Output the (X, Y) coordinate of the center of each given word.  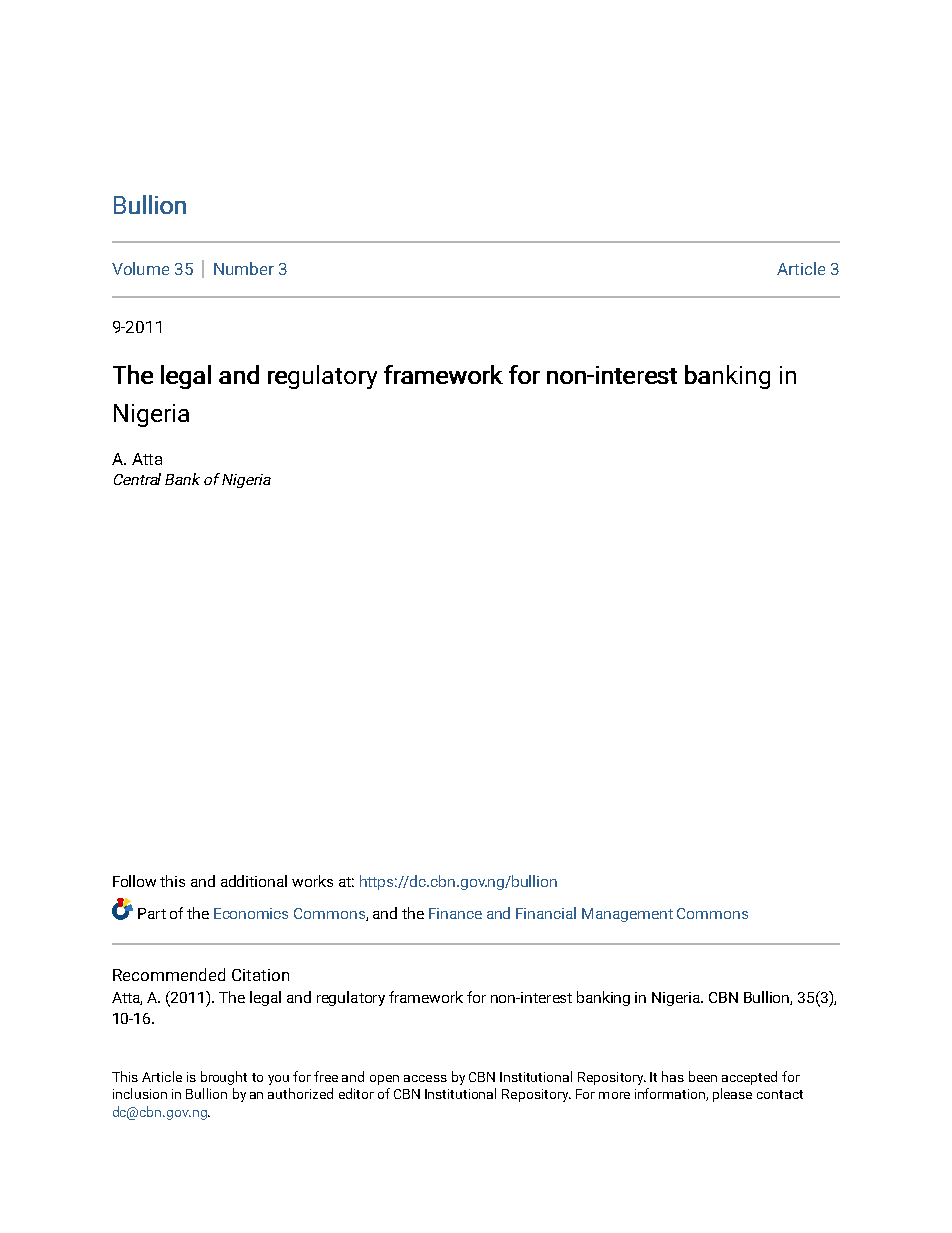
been (703, 1076)
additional (254, 881)
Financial (546, 913)
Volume (140, 268)
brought (224, 1078)
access (425, 1078)
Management (627, 915)
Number (244, 268)
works (312, 881)
